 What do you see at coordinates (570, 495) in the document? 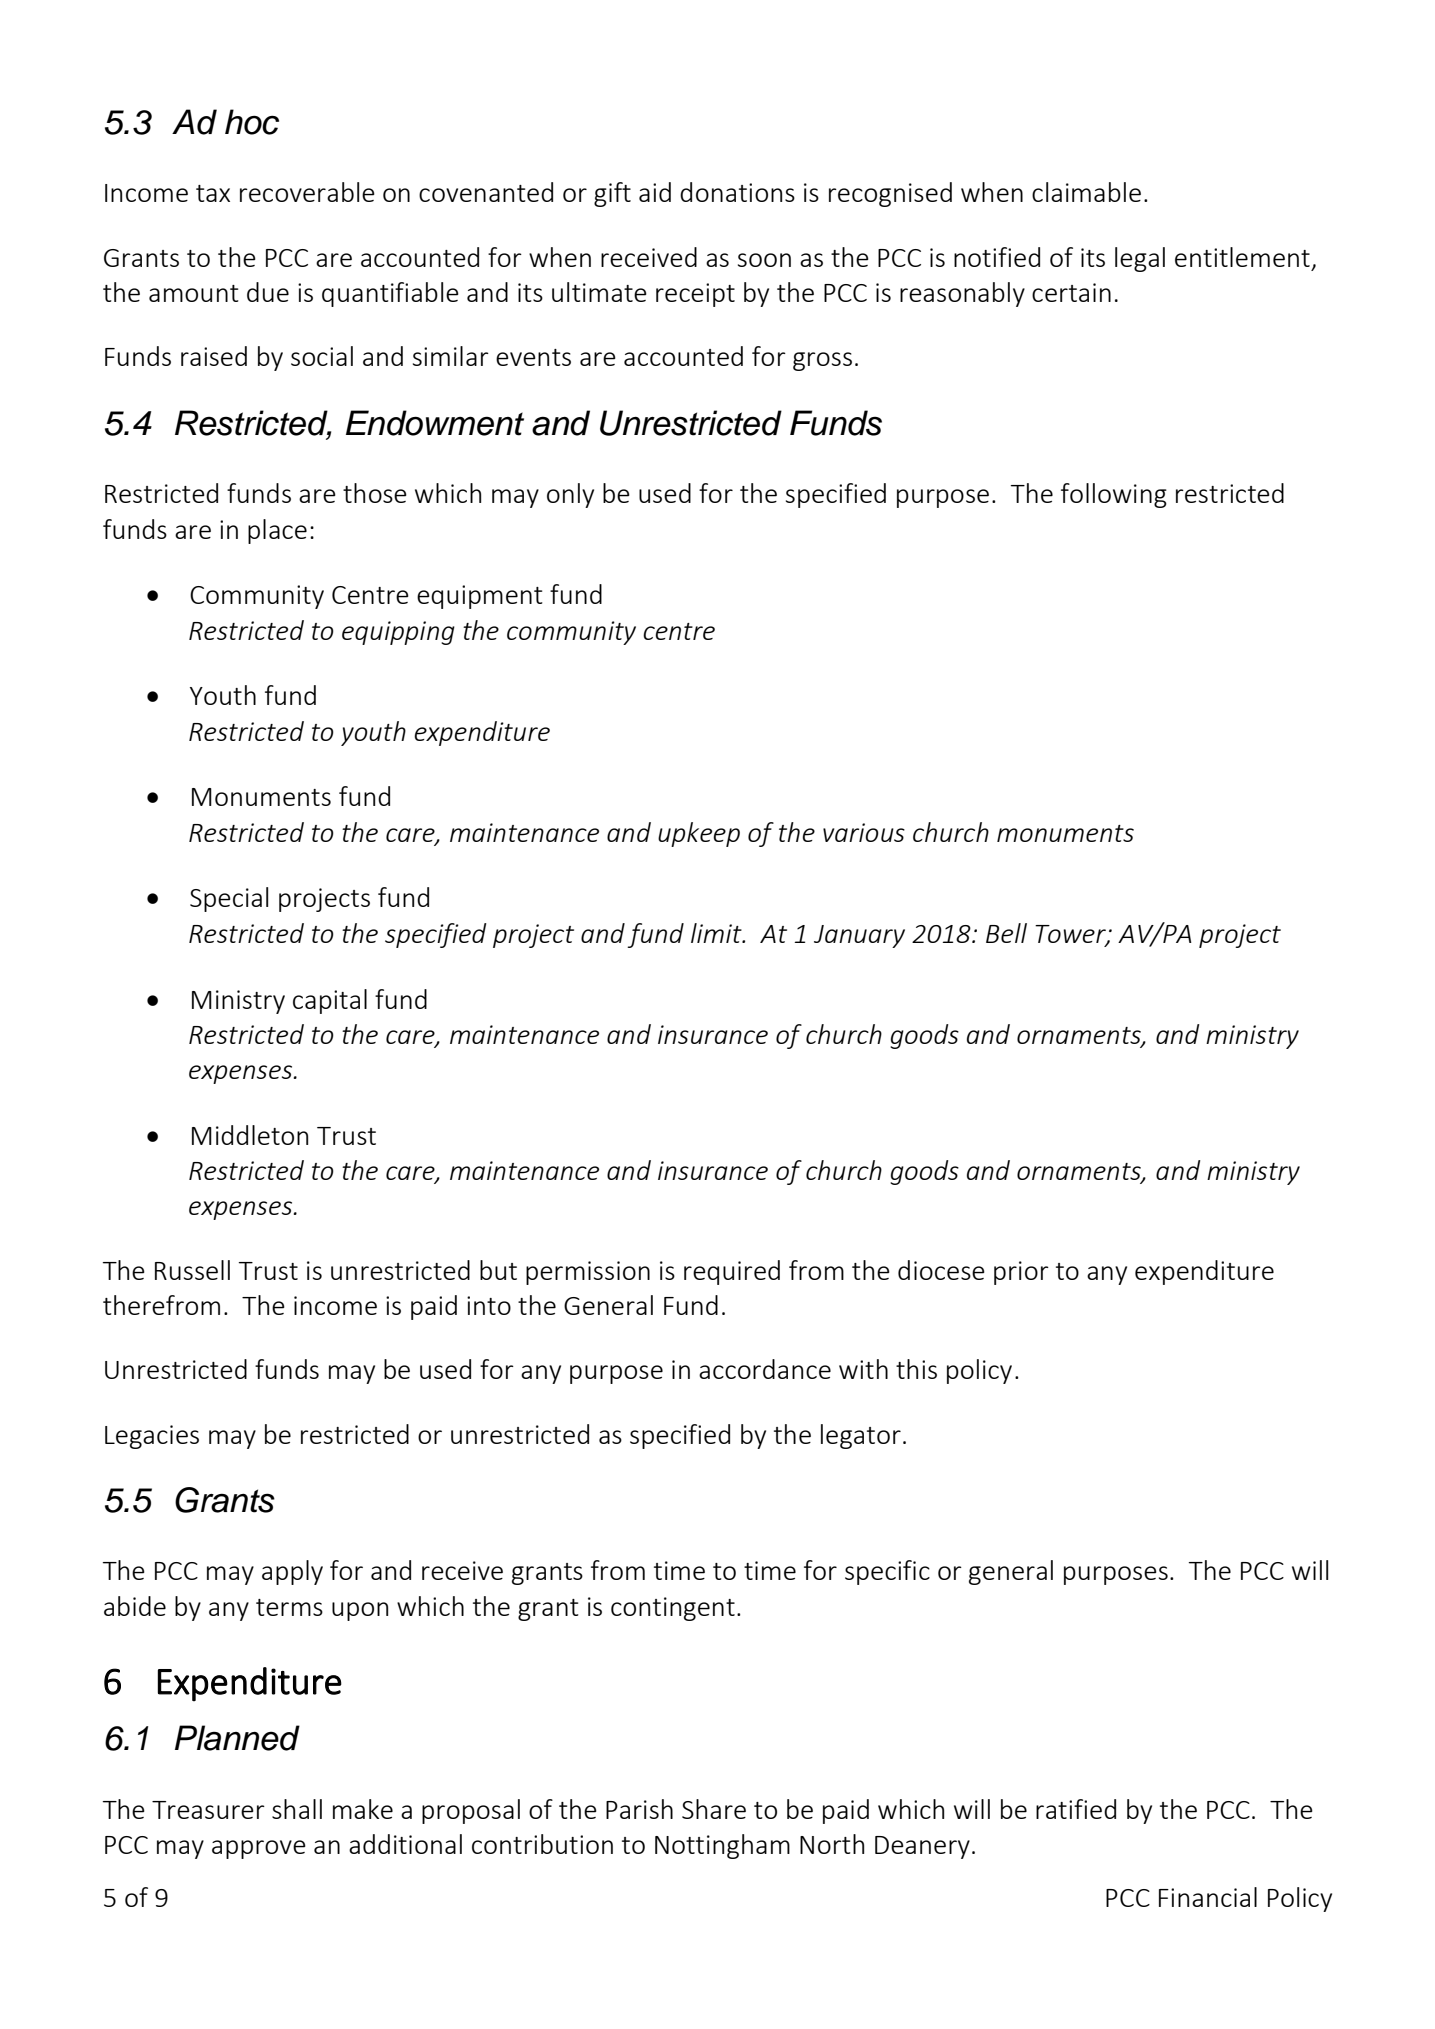
I see `only` at bounding box center [570, 495].
